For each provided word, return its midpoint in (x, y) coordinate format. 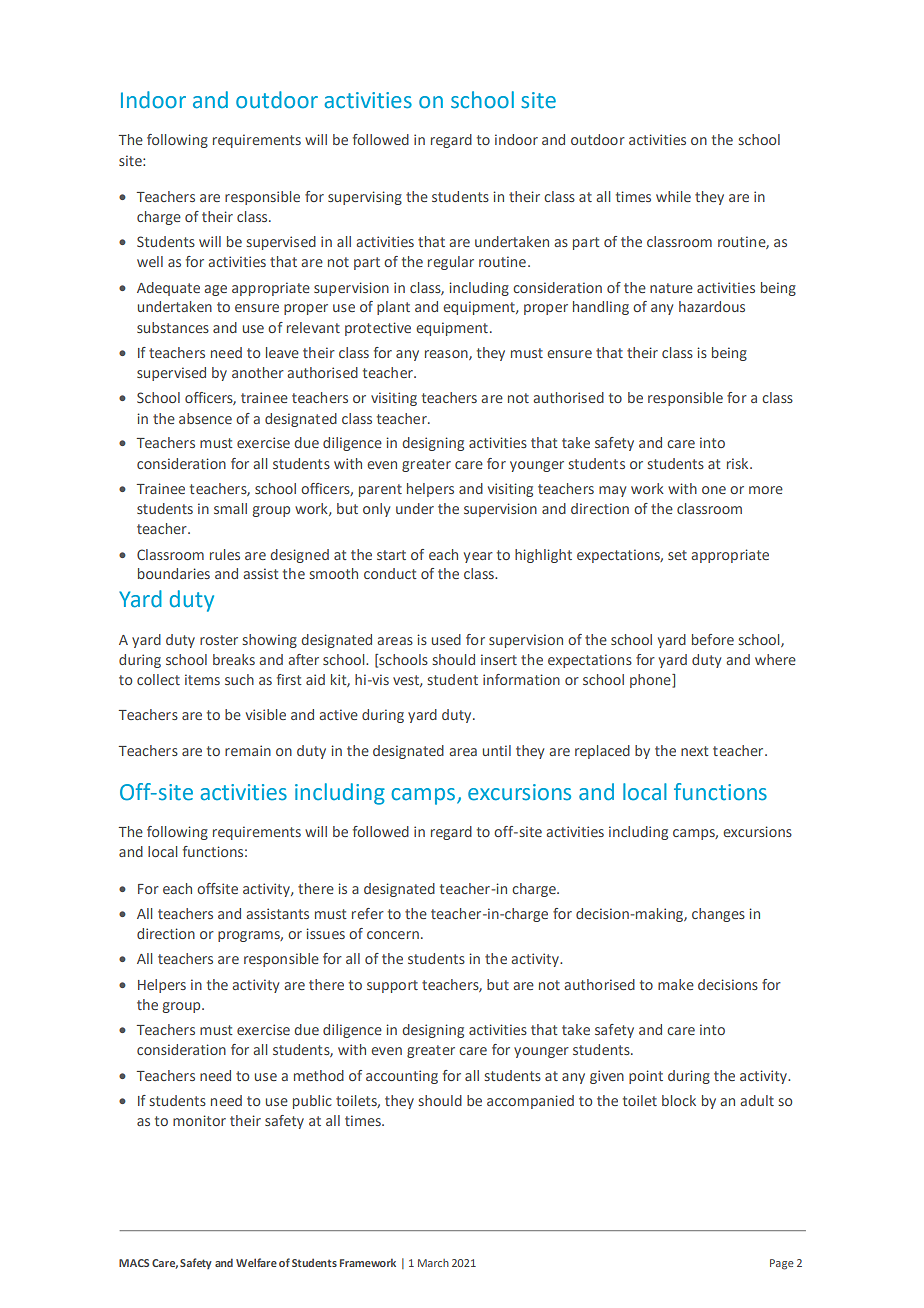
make (676, 984)
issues (326, 933)
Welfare (256, 1262)
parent (380, 490)
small (230, 508)
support (392, 986)
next (695, 751)
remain (248, 750)
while (673, 196)
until (497, 750)
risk (739, 463)
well (150, 261)
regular (451, 263)
